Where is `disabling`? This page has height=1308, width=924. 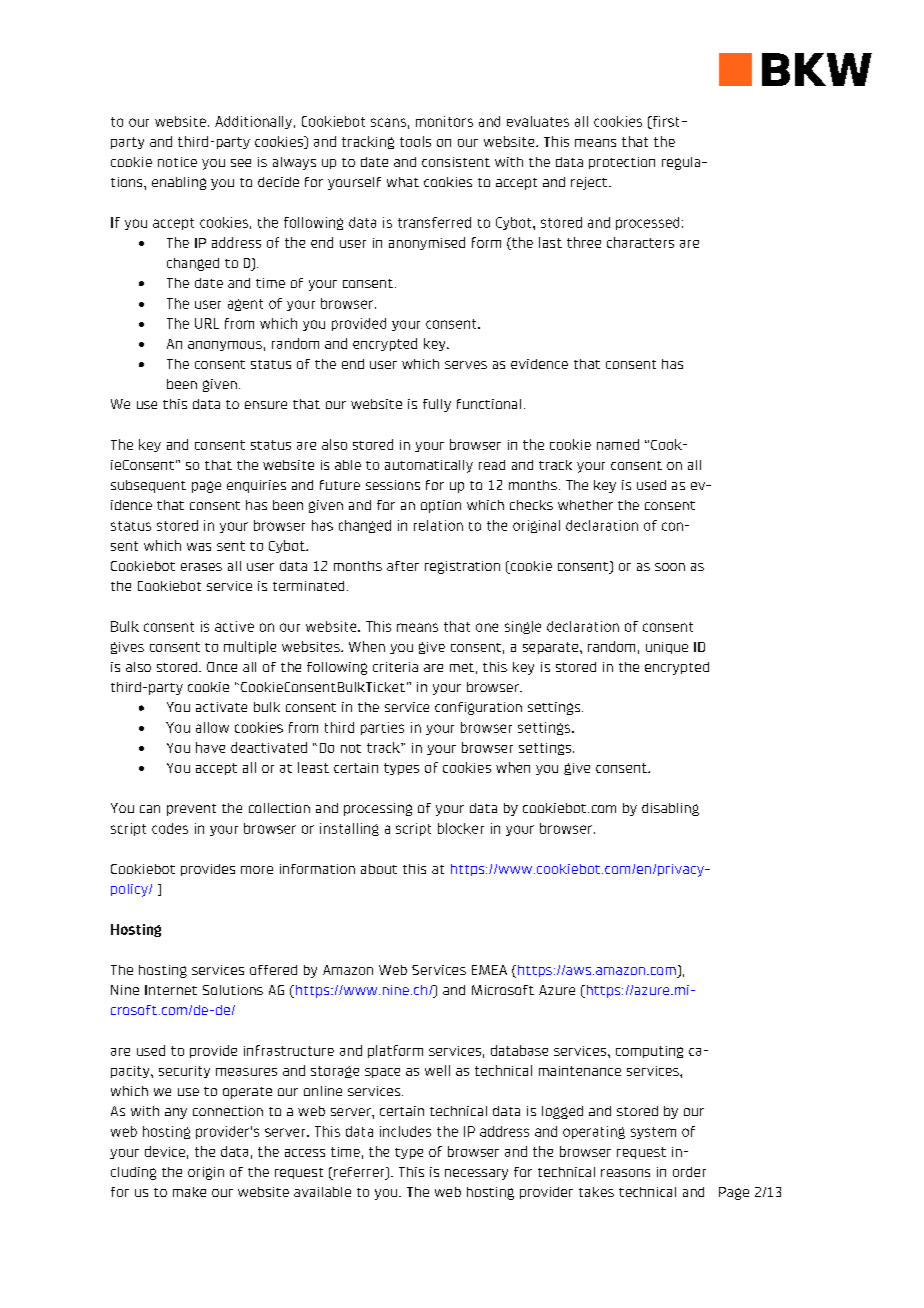
disabling is located at coordinates (670, 809).
